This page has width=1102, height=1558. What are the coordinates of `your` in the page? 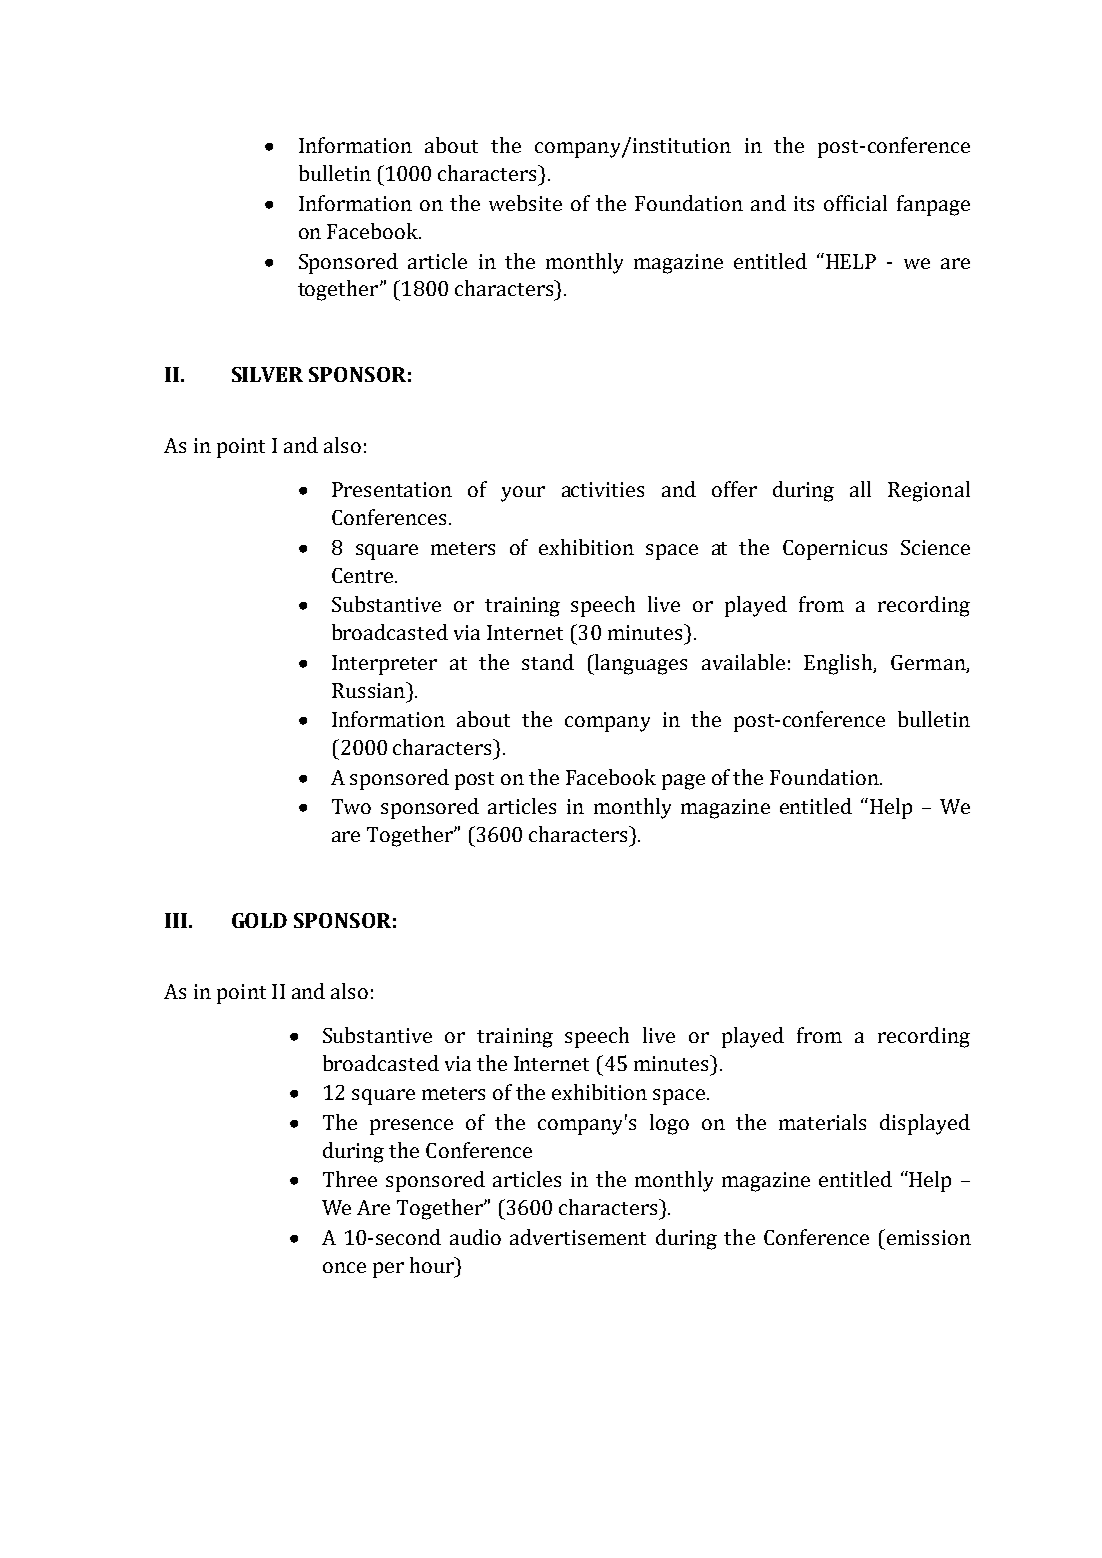 It's located at (523, 494).
